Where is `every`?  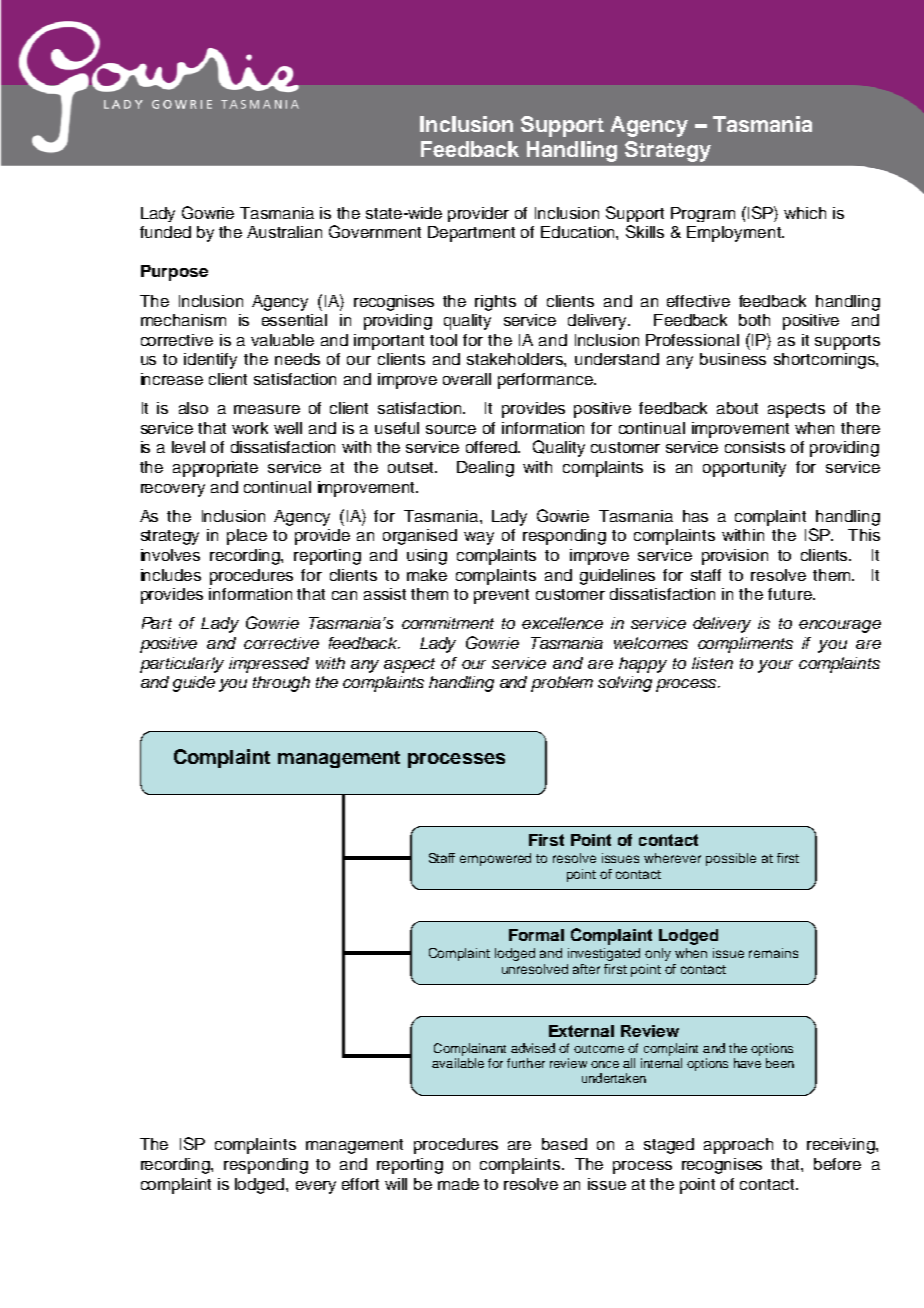
every is located at coordinates (316, 1187).
